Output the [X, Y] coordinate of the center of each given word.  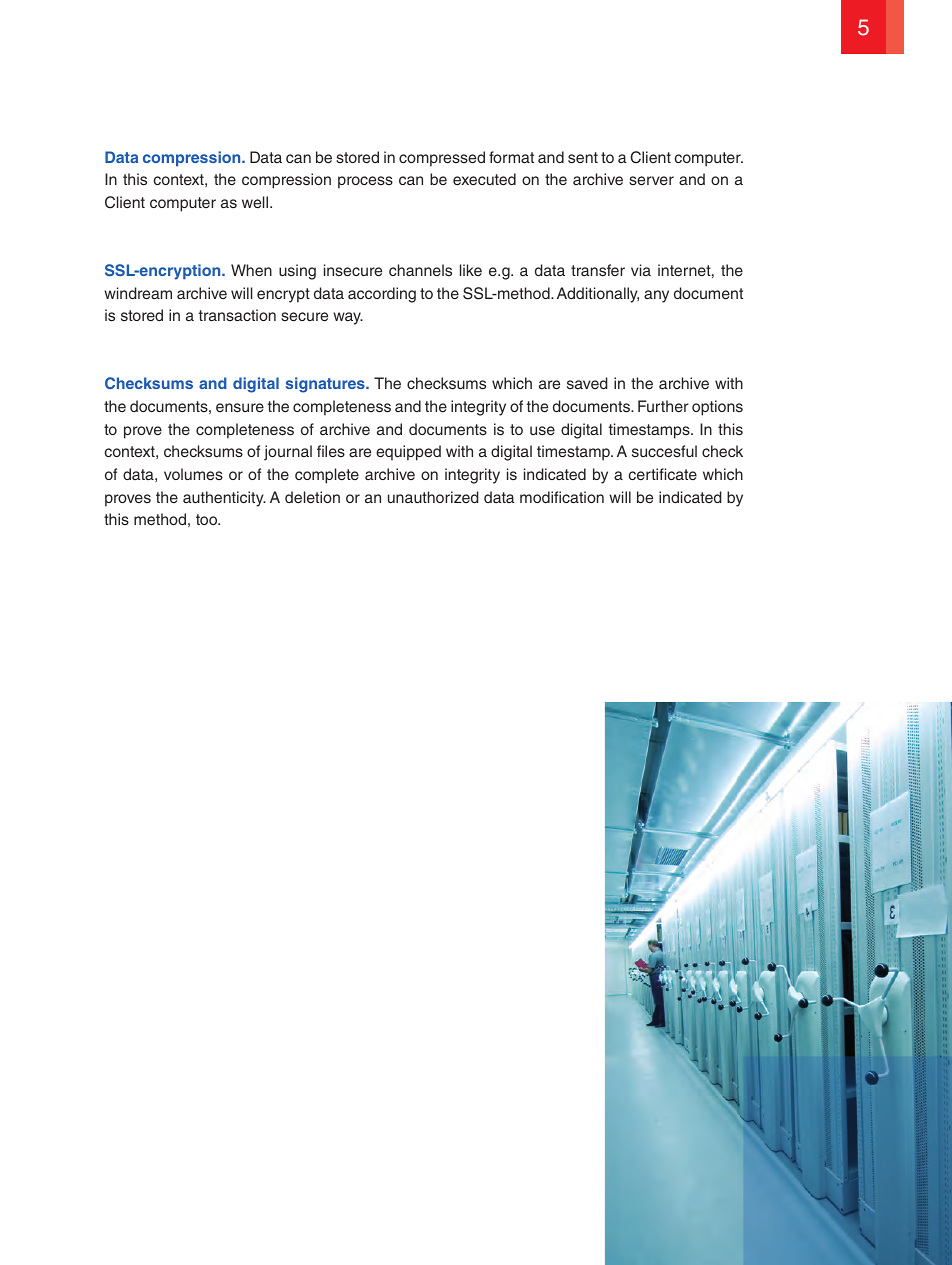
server [651, 180]
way [348, 318]
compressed [442, 159]
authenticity [224, 499]
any [656, 296]
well [255, 202]
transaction [237, 315]
